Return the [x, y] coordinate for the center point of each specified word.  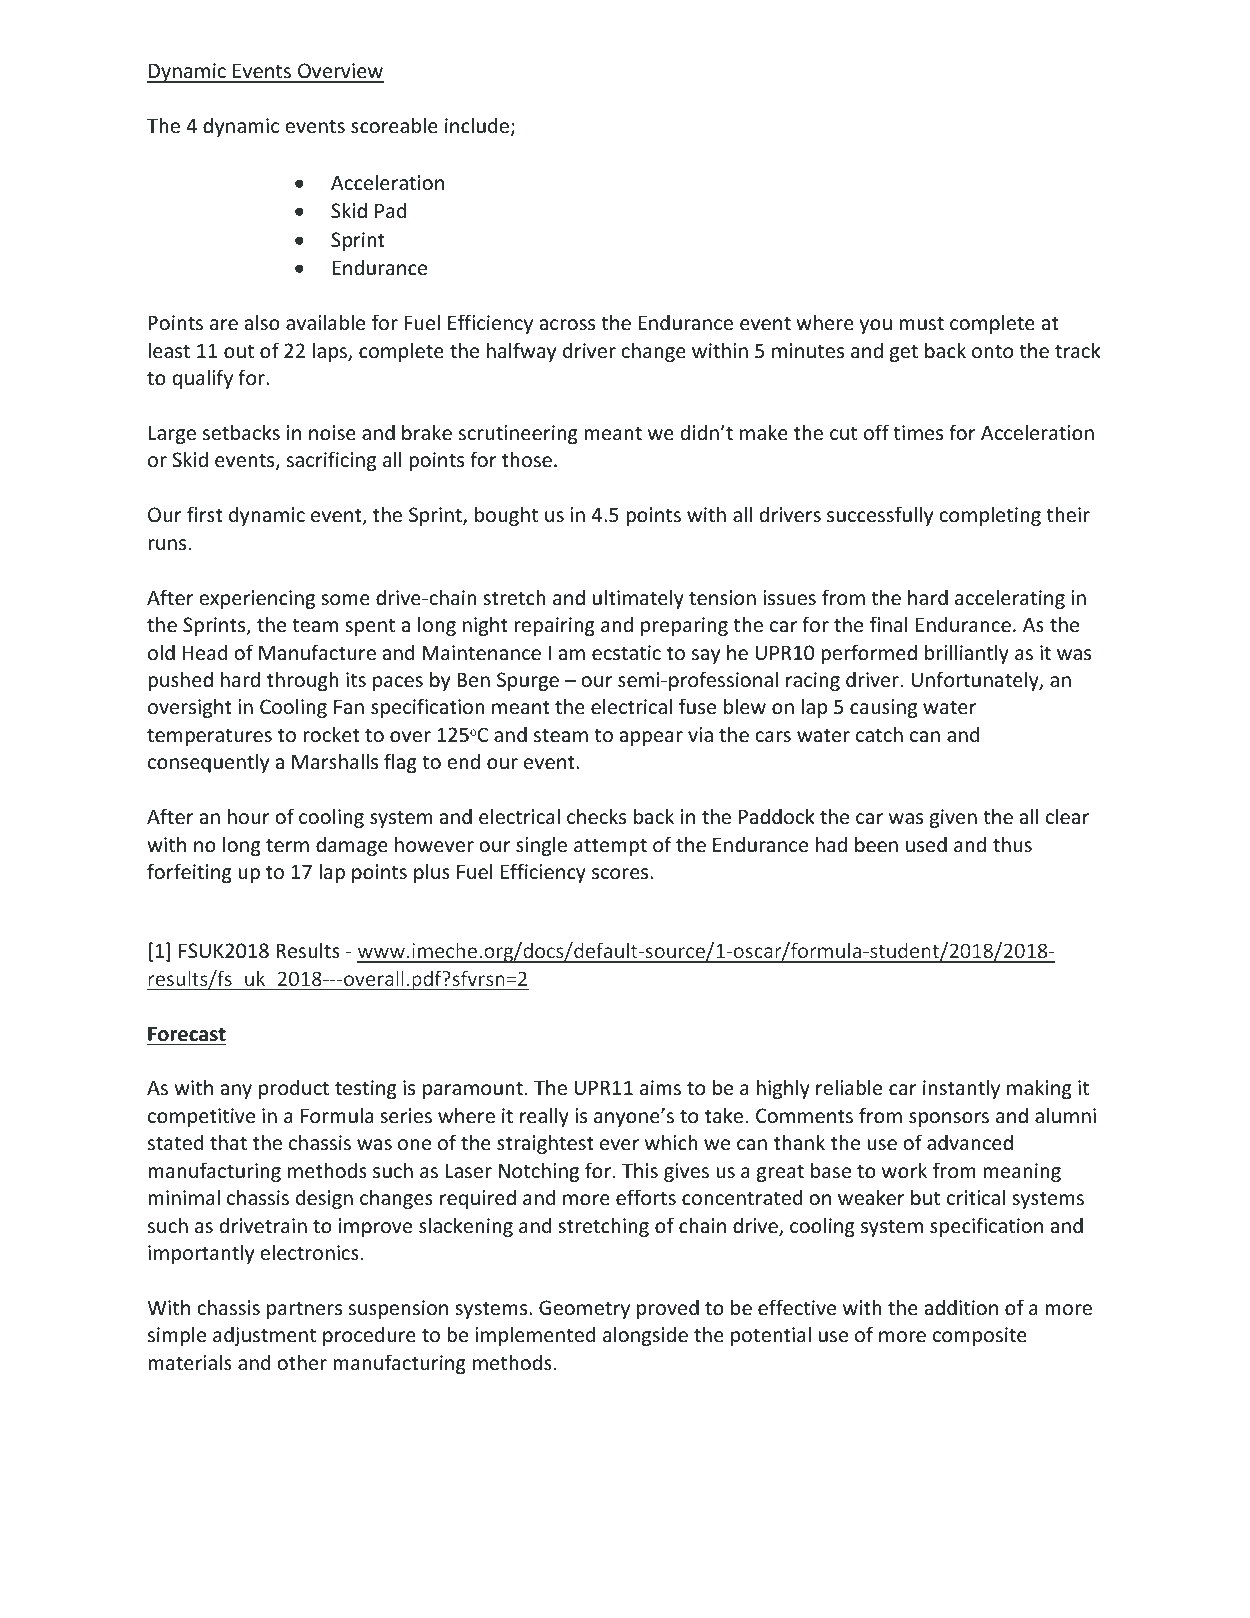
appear [651, 738]
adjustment [264, 1336]
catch [879, 734]
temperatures [209, 737]
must [921, 323]
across [567, 325]
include [478, 126]
